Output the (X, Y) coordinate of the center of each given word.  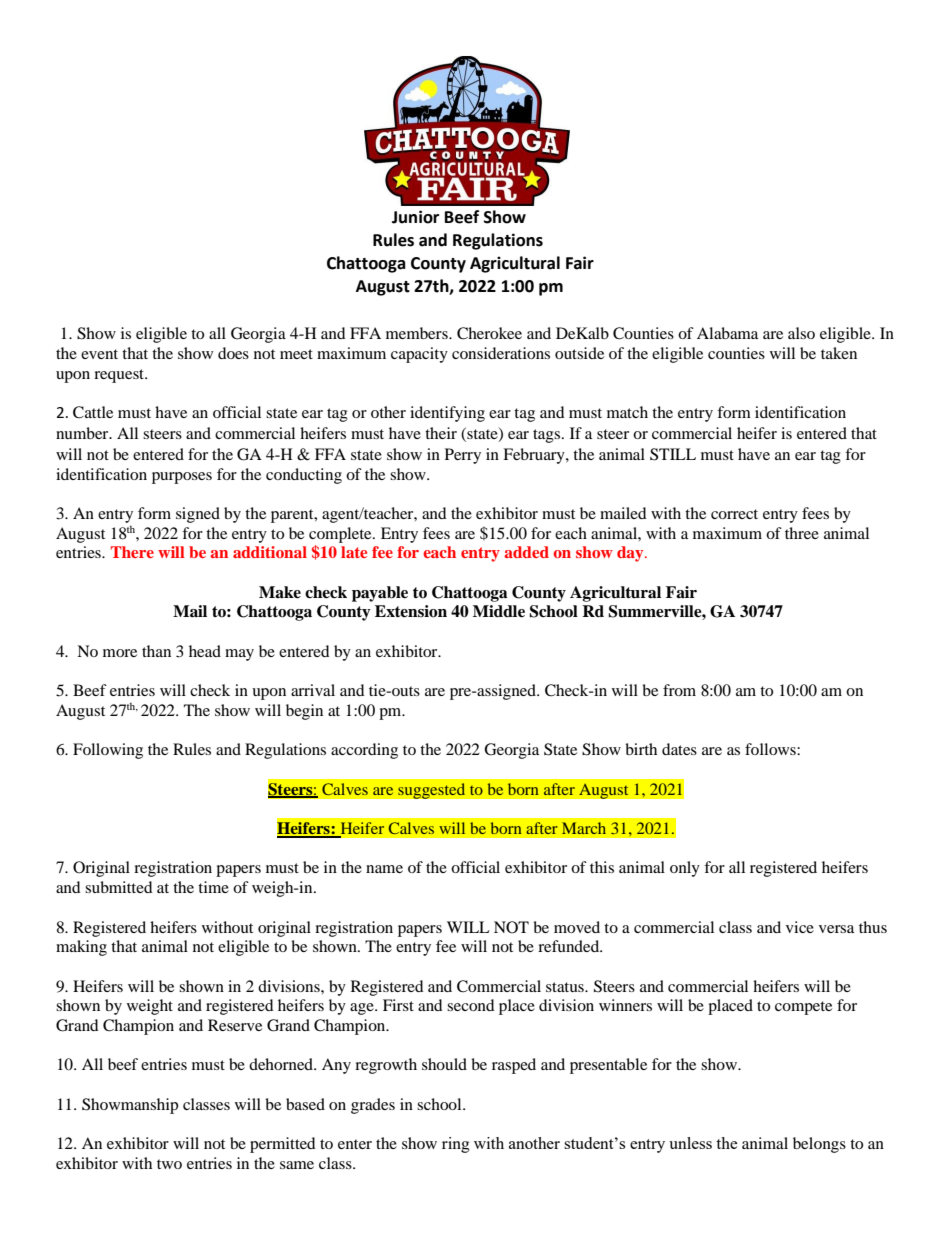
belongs (819, 1145)
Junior (415, 217)
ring (456, 1145)
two (169, 1164)
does (233, 353)
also (801, 333)
